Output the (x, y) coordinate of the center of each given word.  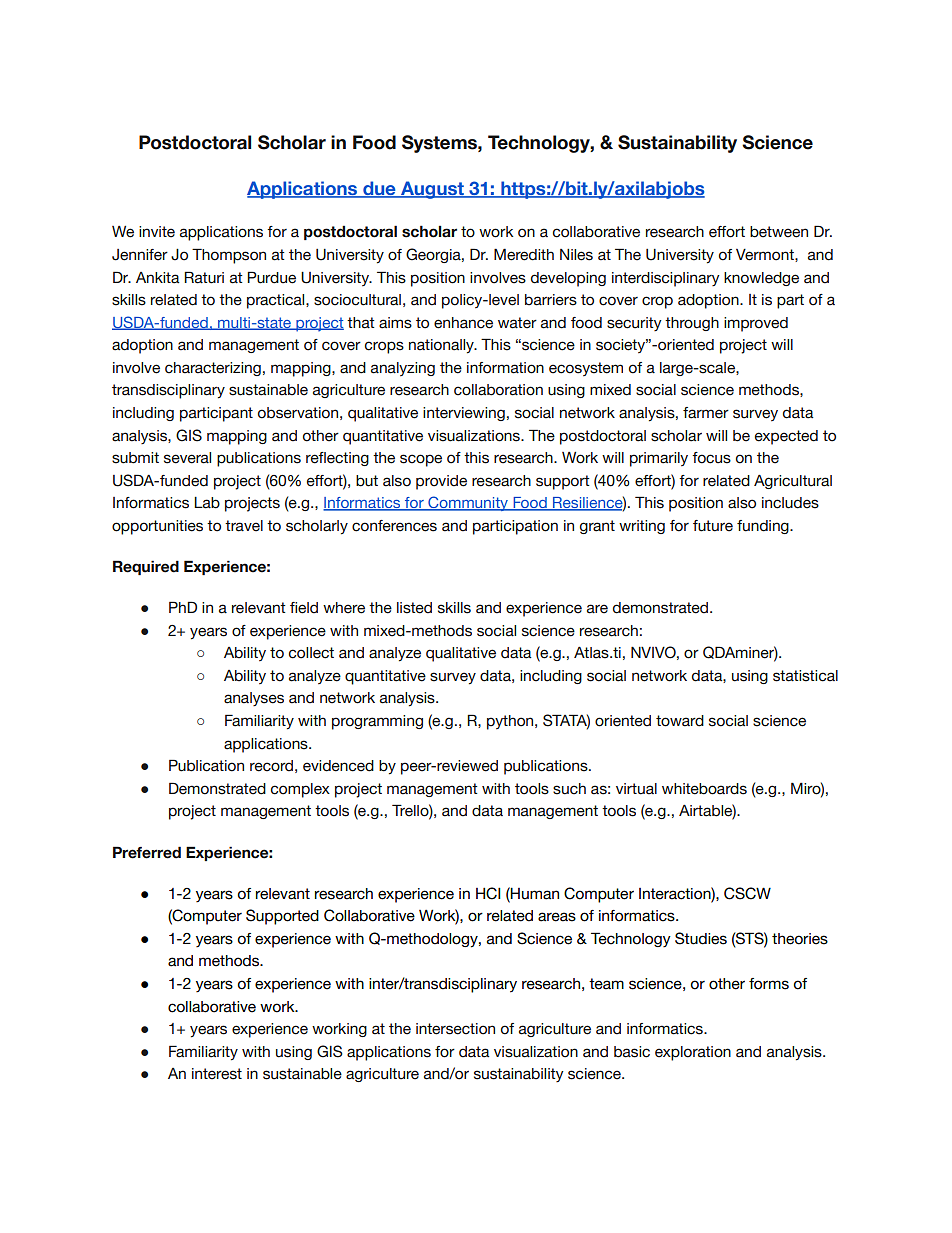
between (779, 232)
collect (311, 653)
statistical (805, 676)
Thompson (229, 256)
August (432, 190)
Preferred (147, 852)
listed (414, 608)
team (606, 984)
